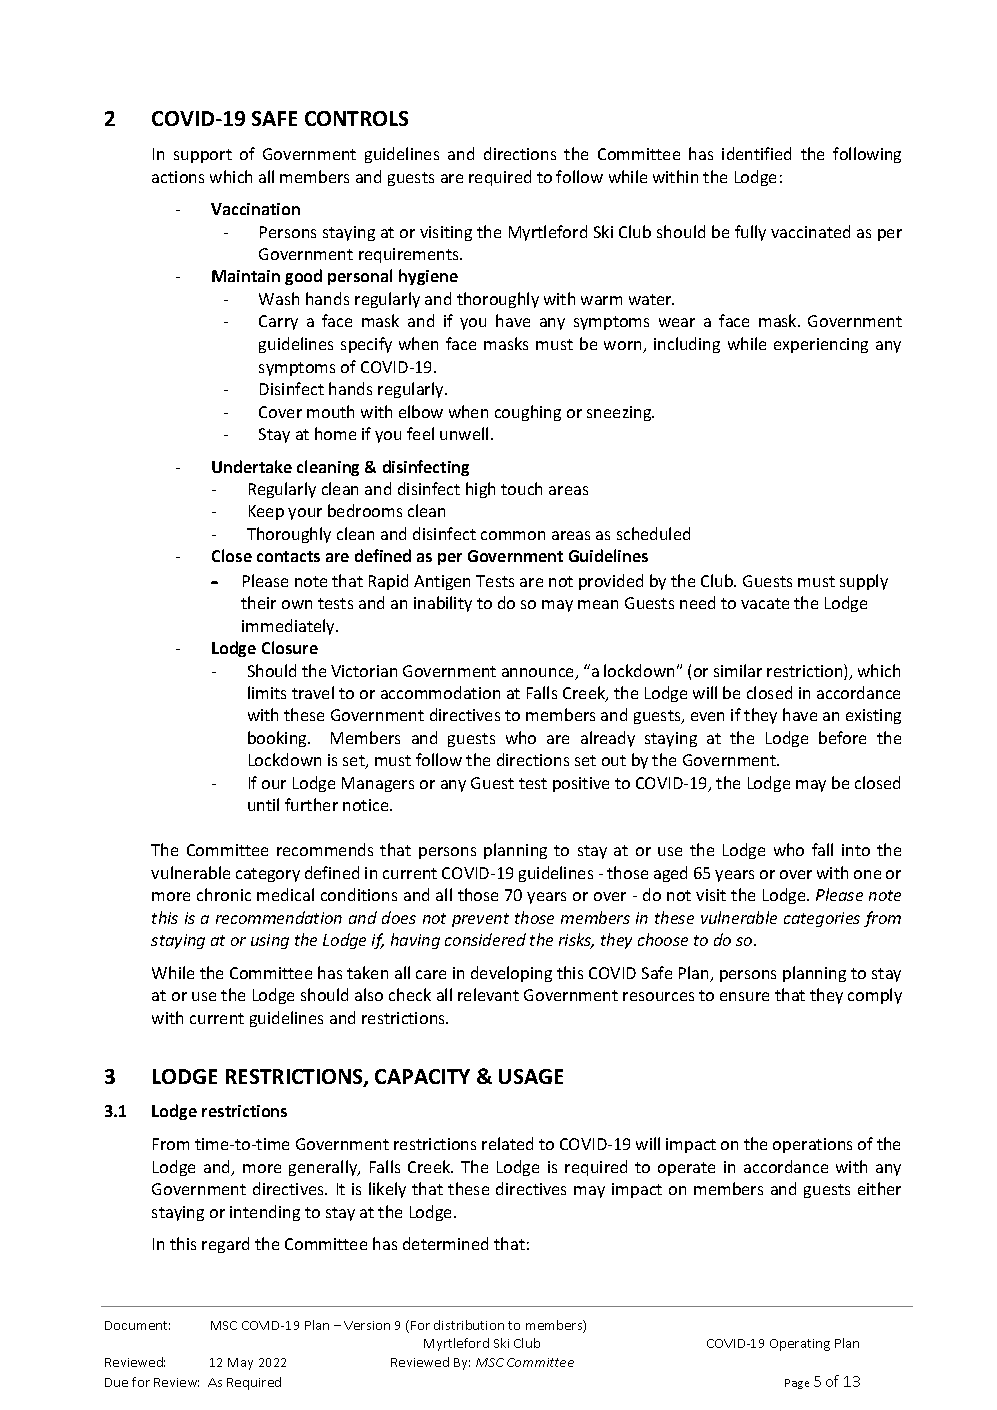 The image size is (997, 1410). Describe the element at coordinates (266, 512) in the screenshot. I see `Keep` at that location.
